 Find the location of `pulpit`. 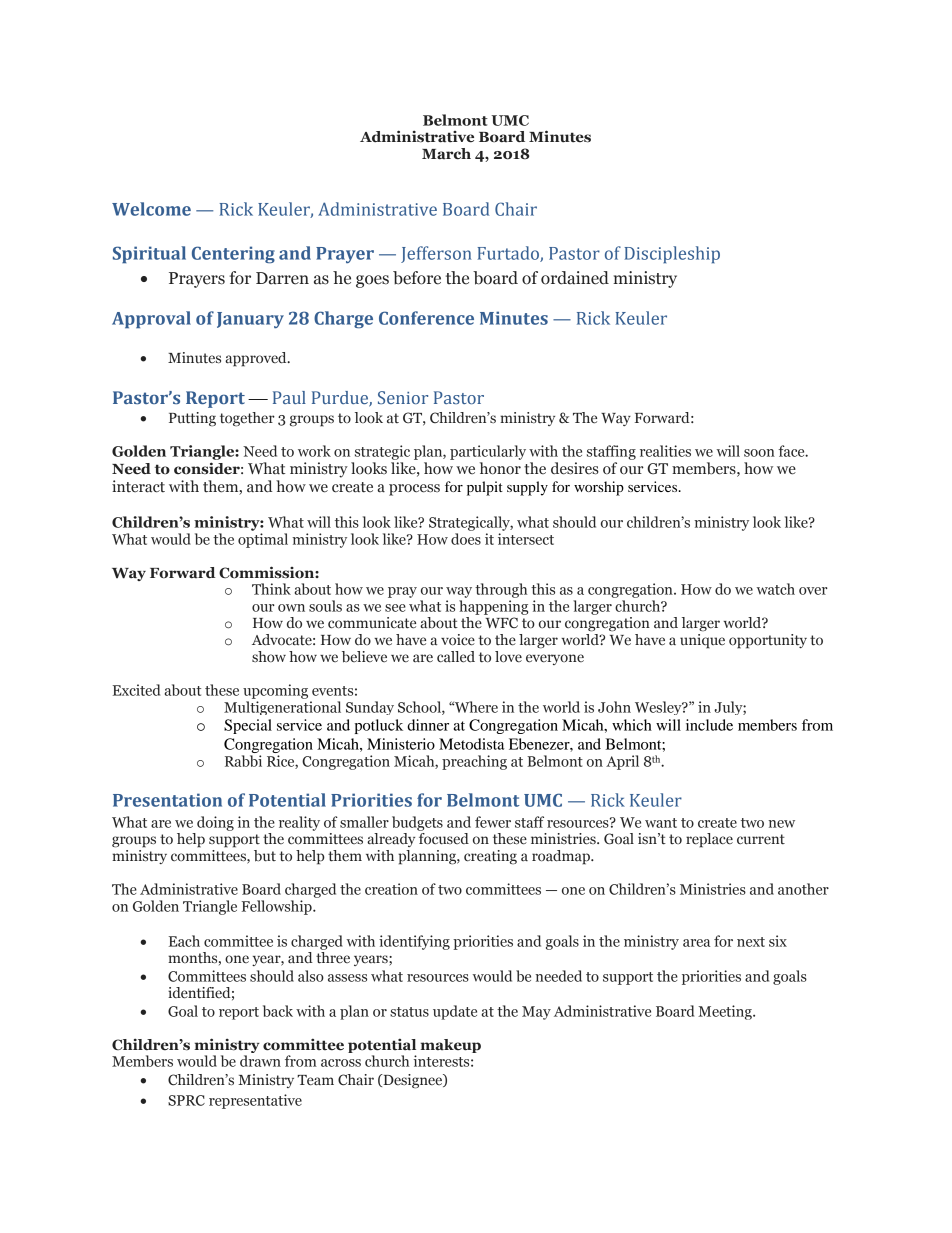

pulpit is located at coordinates (485, 488).
